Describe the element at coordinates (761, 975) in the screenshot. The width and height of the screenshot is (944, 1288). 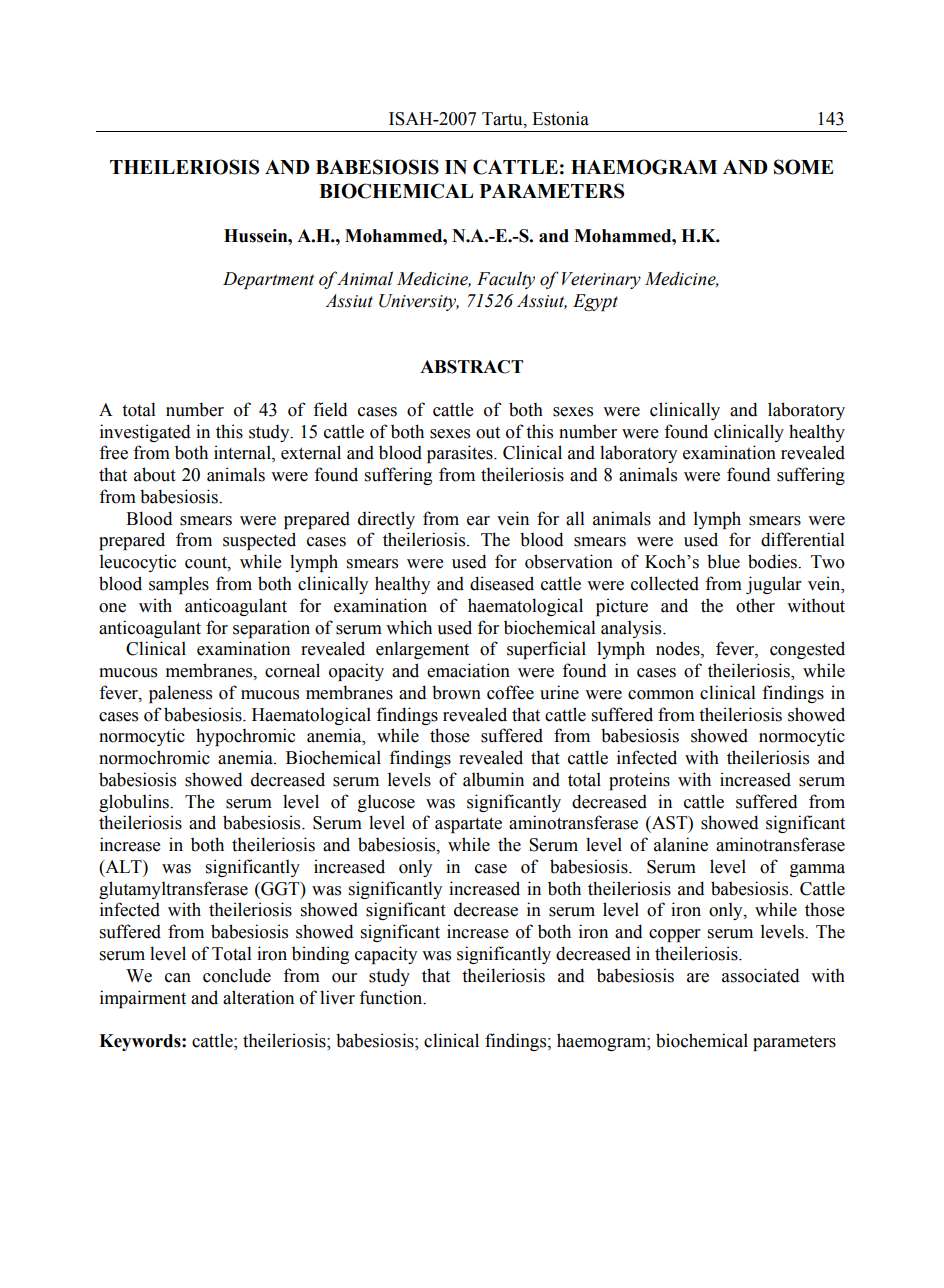
I see `associated` at that location.
